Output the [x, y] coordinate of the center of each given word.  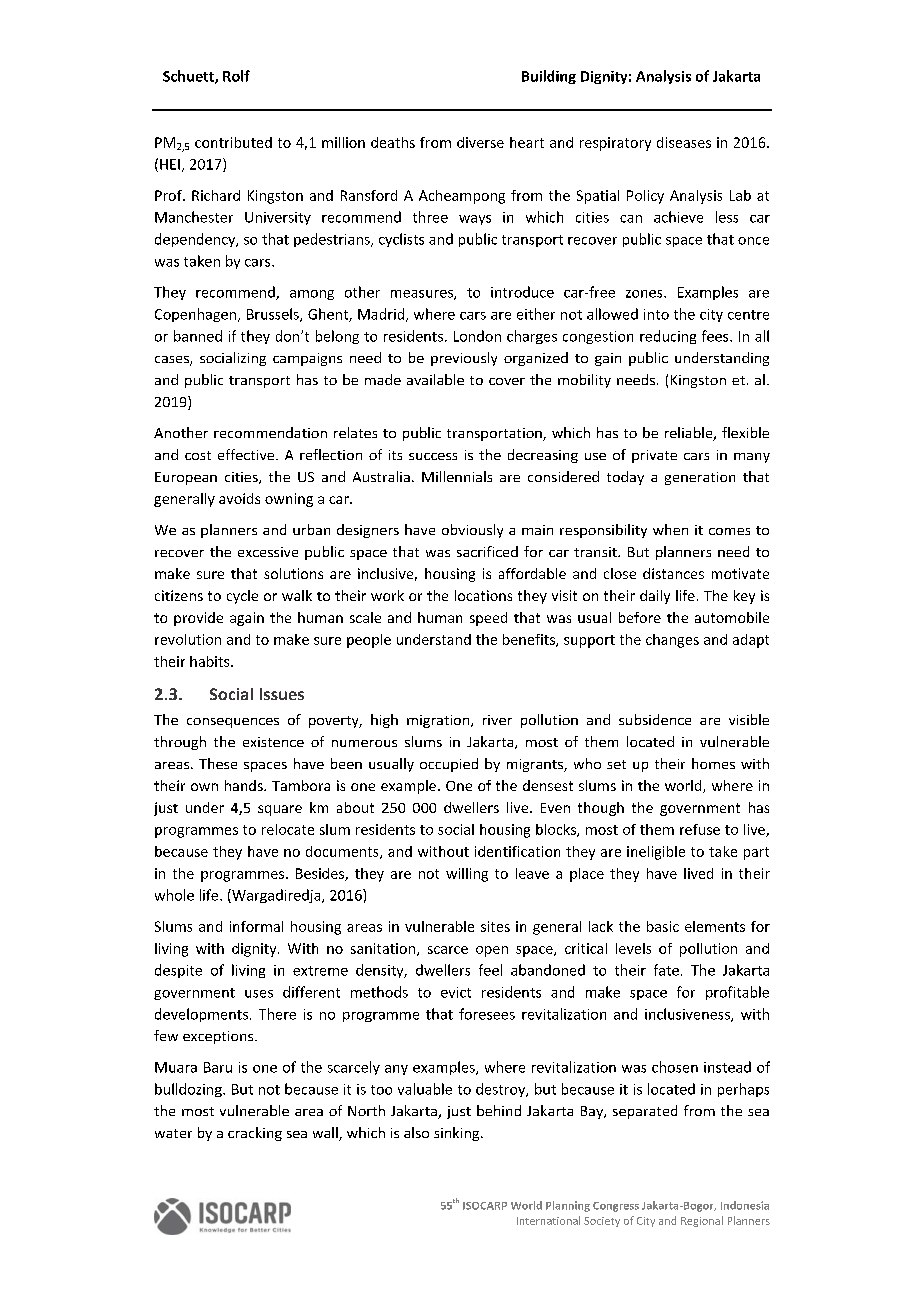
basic [663, 926]
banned [198, 336]
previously [464, 359]
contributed [233, 142]
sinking [458, 1134]
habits [211, 661]
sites [495, 926]
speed [488, 619]
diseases [684, 142]
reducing [668, 337]
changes [672, 641]
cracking [255, 1134]
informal [256, 926]
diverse [480, 142]
